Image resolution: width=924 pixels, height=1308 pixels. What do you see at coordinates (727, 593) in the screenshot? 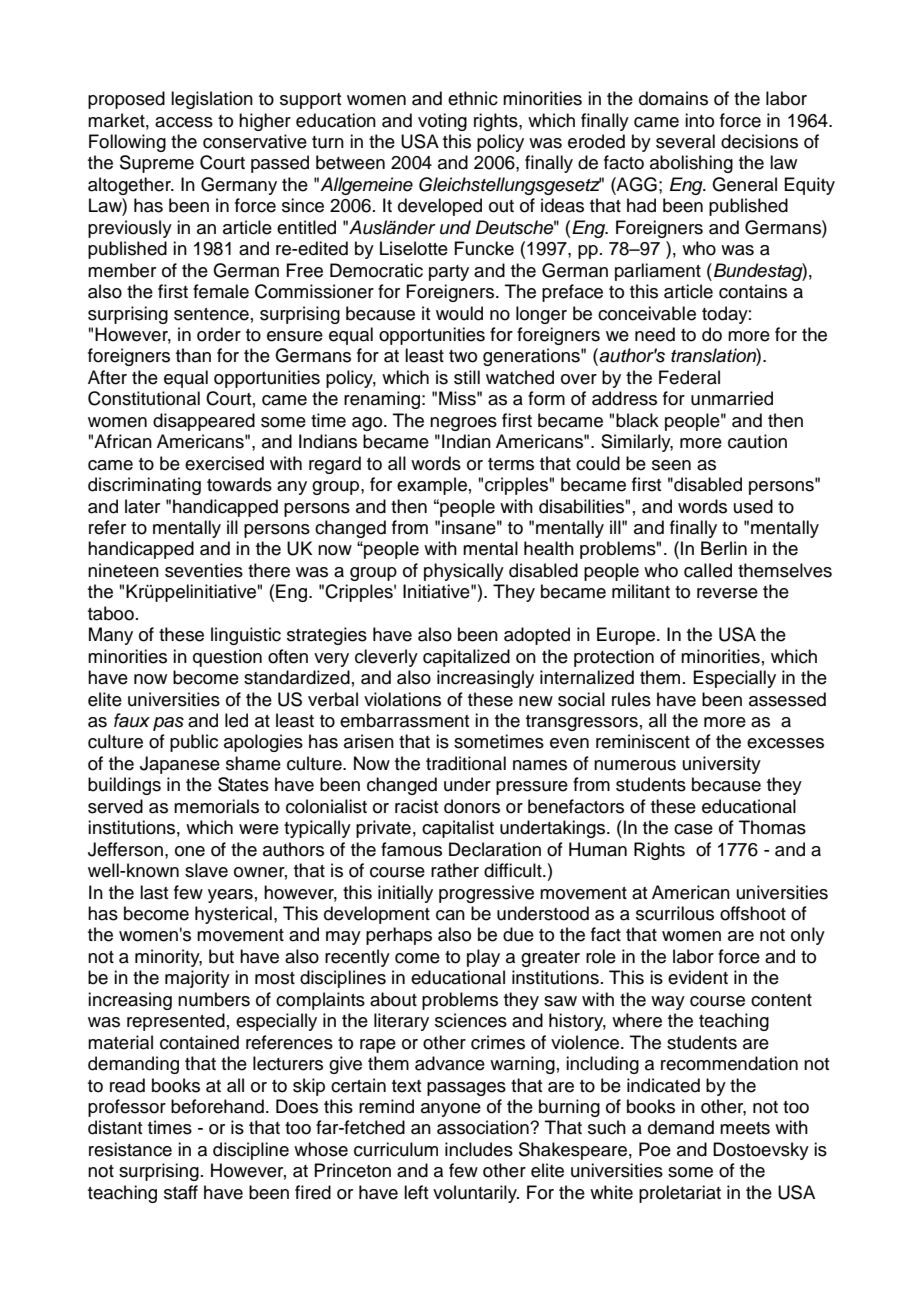
I see `reverse` at bounding box center [727, 593].
